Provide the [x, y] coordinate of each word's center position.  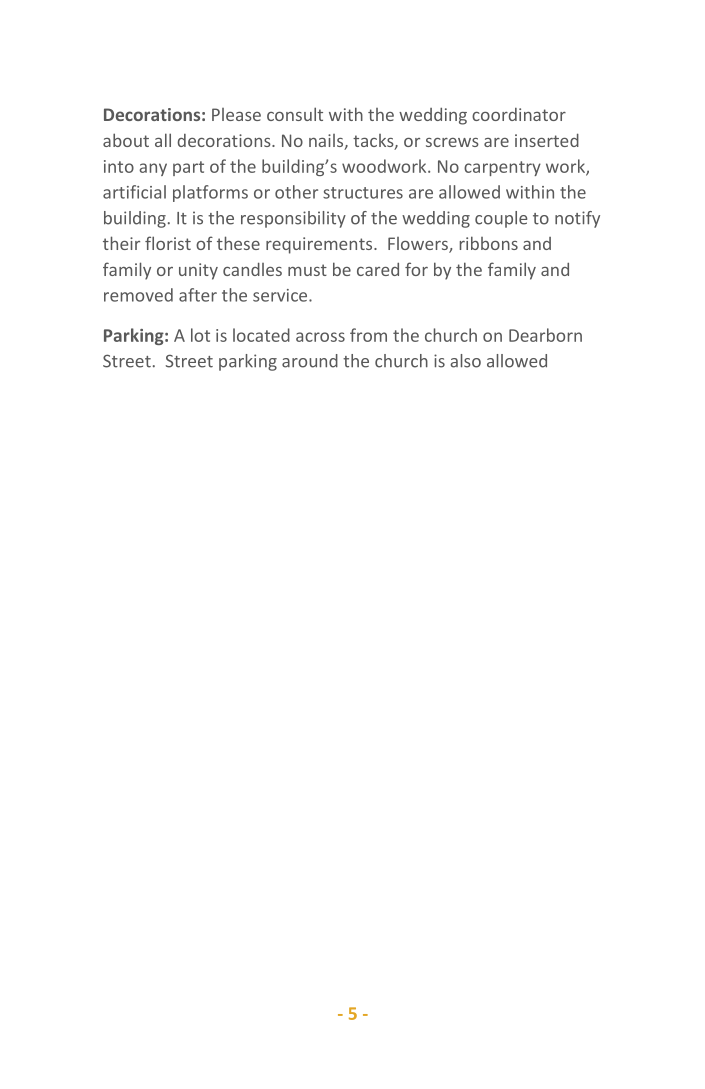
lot [200, 335]
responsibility [293, 219]
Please [236, 114]
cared [378, 269]
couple [501, 219]
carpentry [502, 168]
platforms [210, 193]
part [188, 168]
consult [295, 114]
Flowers [419, 245]
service [281, 295]
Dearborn [545, 335]
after [198, 295]
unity [198, 271]
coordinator [519, 114]
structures [363, 193]
